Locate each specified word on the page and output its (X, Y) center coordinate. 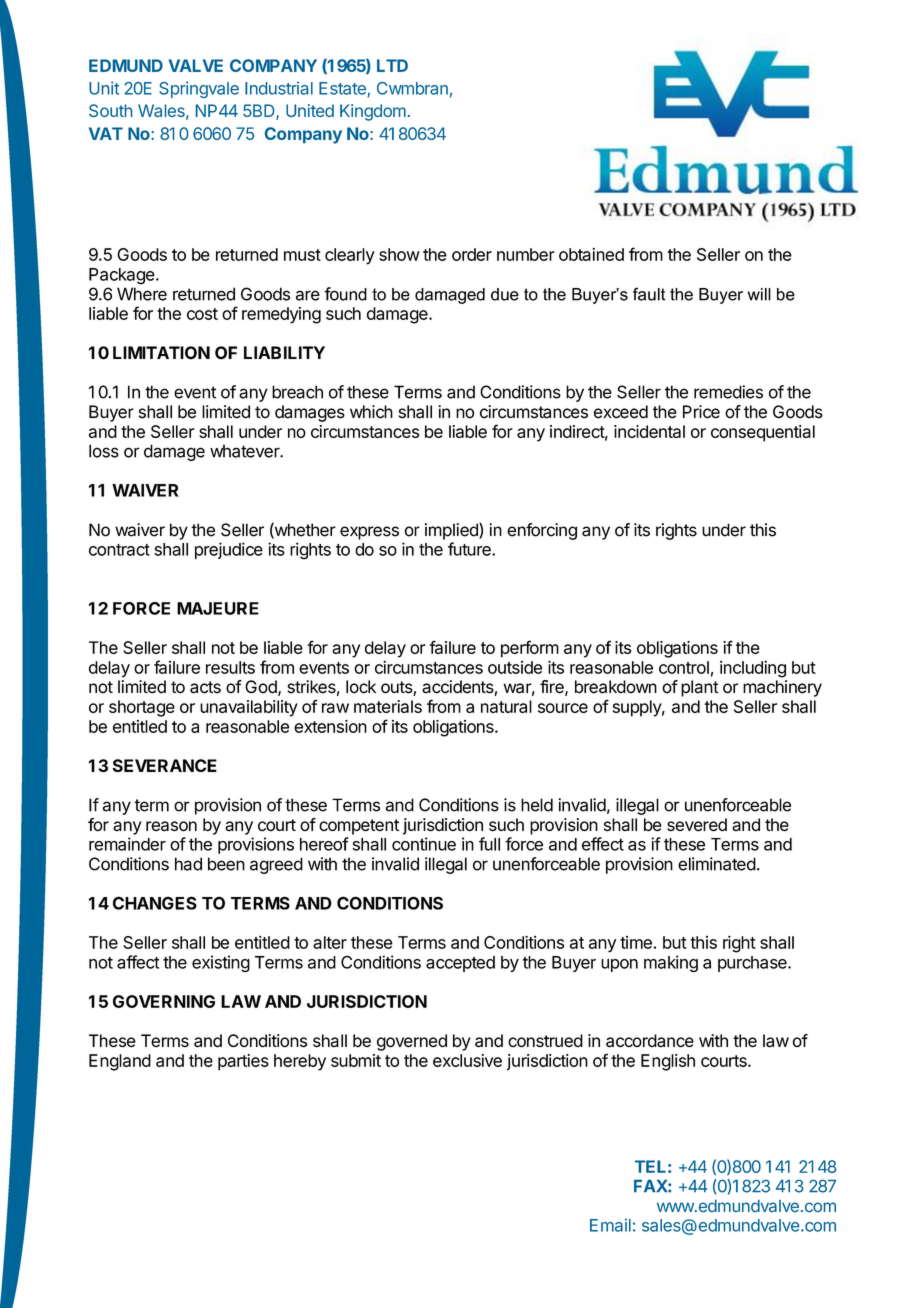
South (110, 110)
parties (243, 1062)
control (684, 667)
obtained (591, 254)
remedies (728, 392)
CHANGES (155, 903)
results (230, 667)
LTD (392, 65)
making (671, 963)
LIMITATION (161, 353)
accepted (460, 964)
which (371, 412)
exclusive (467, 1060)
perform (530, 649)
